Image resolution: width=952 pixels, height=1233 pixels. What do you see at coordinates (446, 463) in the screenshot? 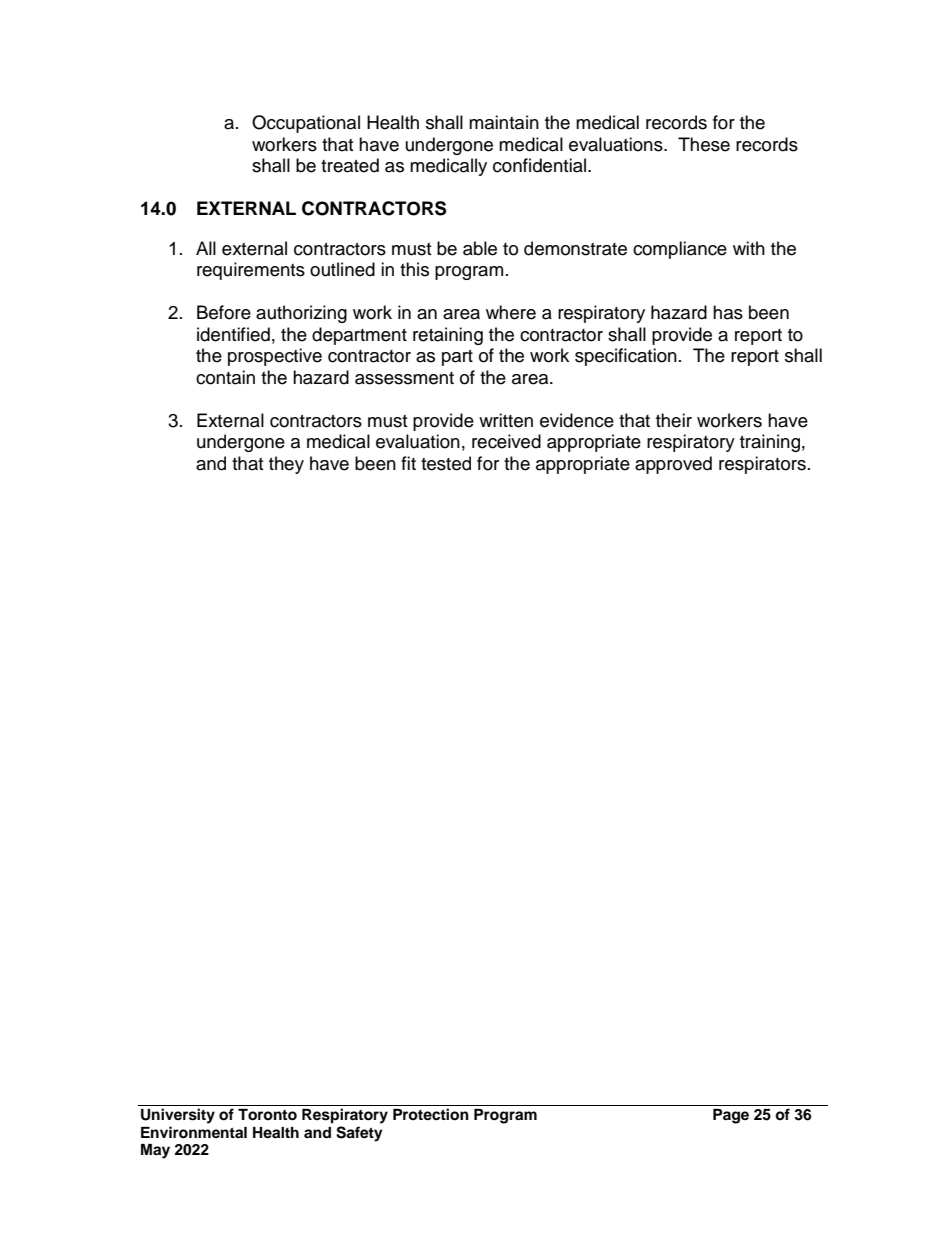
I see `tested` at bounding box center [446, 463].
